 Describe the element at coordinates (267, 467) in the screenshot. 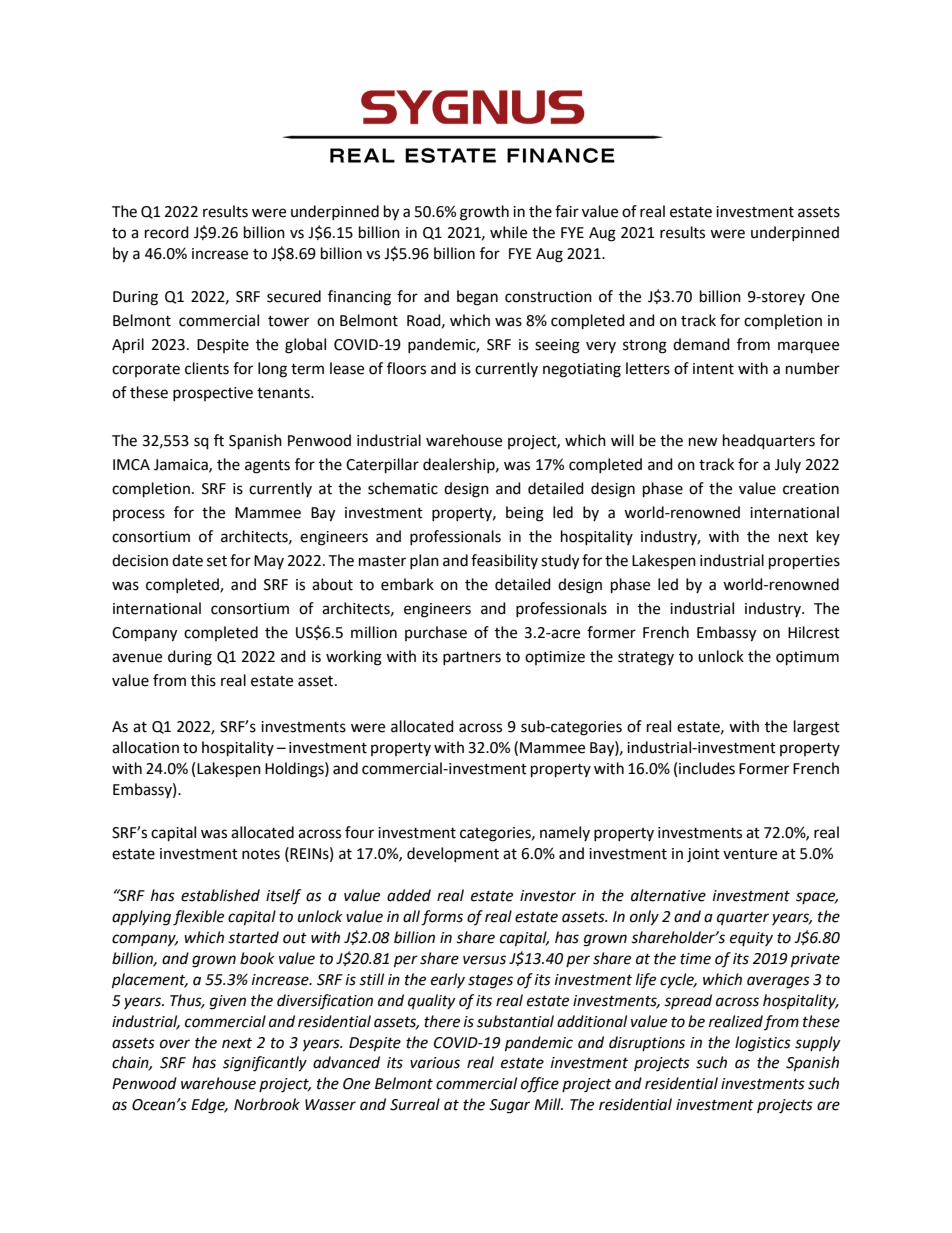

I see `agents` at that location.
